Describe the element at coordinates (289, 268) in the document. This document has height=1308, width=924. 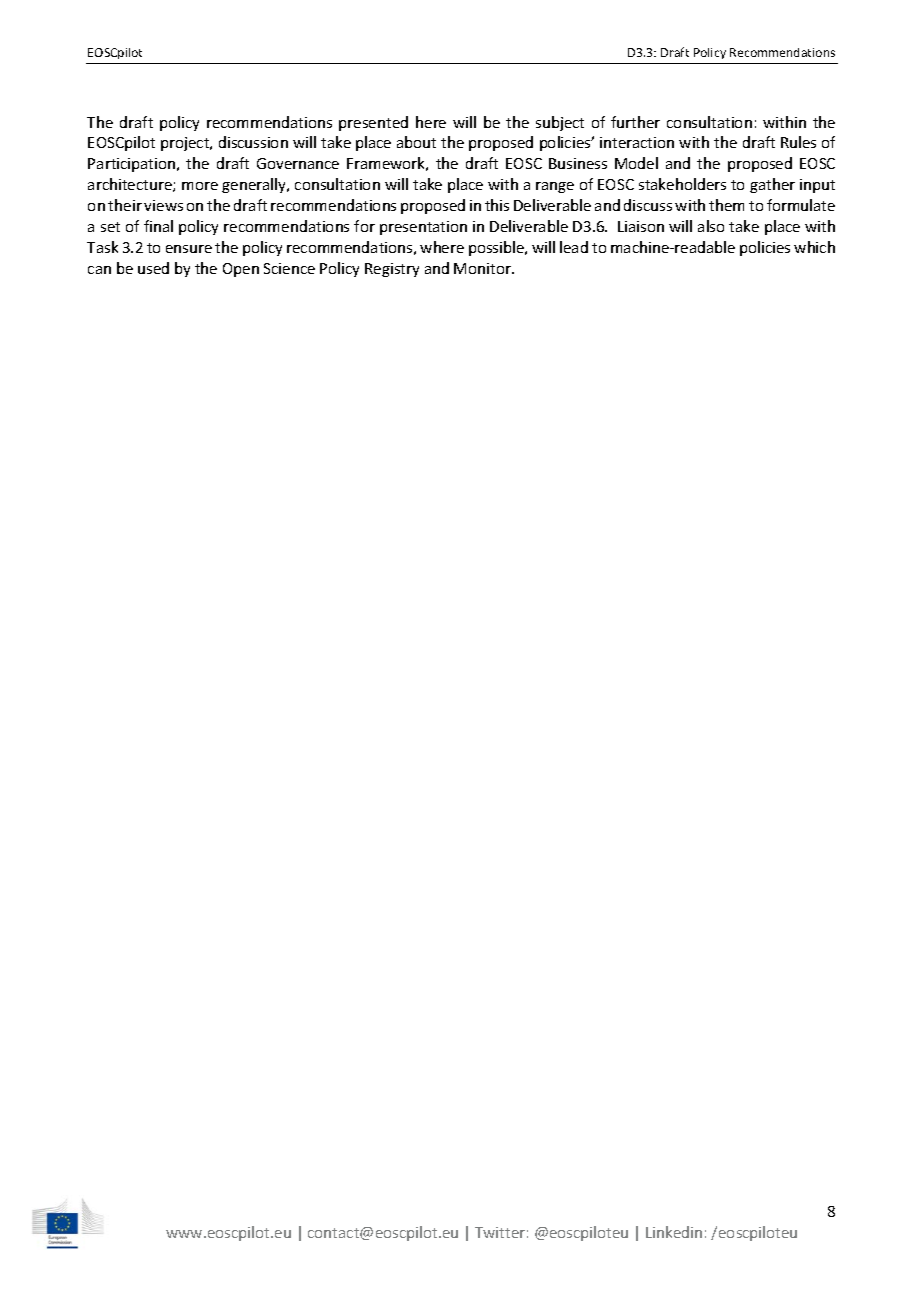
I see `Science` at that location.
